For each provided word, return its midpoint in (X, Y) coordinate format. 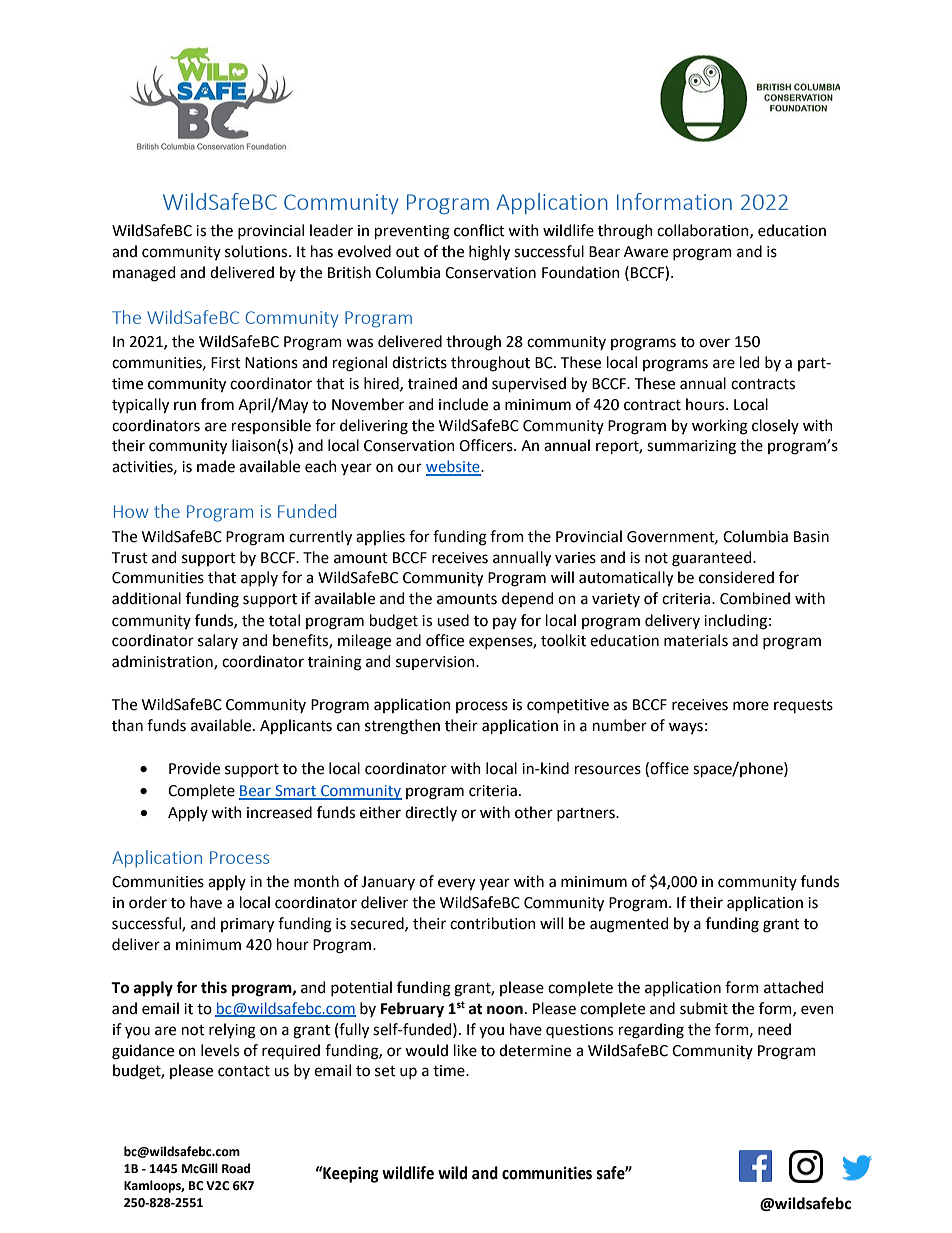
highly (489, 253)
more (751, 706)
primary (247, 925)
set (385, 1071)
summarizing (691, 447)
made (216, 466)
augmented (629, 925)
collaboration (704, 231)
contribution (493, 923)
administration (163, 662)
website (454, 467)
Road (236, 1168)
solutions (257, 251)
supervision (436, 663)
